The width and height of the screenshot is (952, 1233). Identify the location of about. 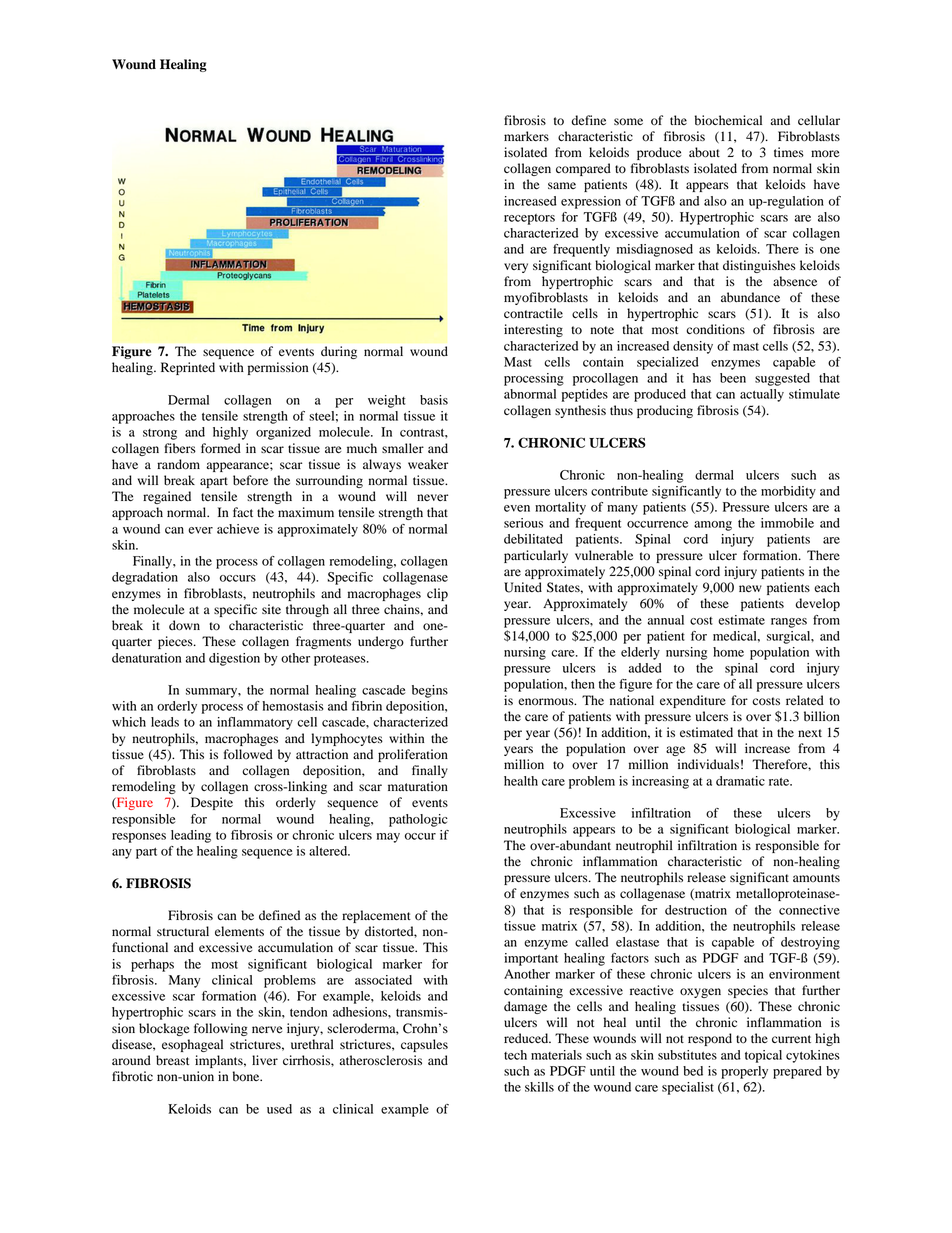
(704, 152).
